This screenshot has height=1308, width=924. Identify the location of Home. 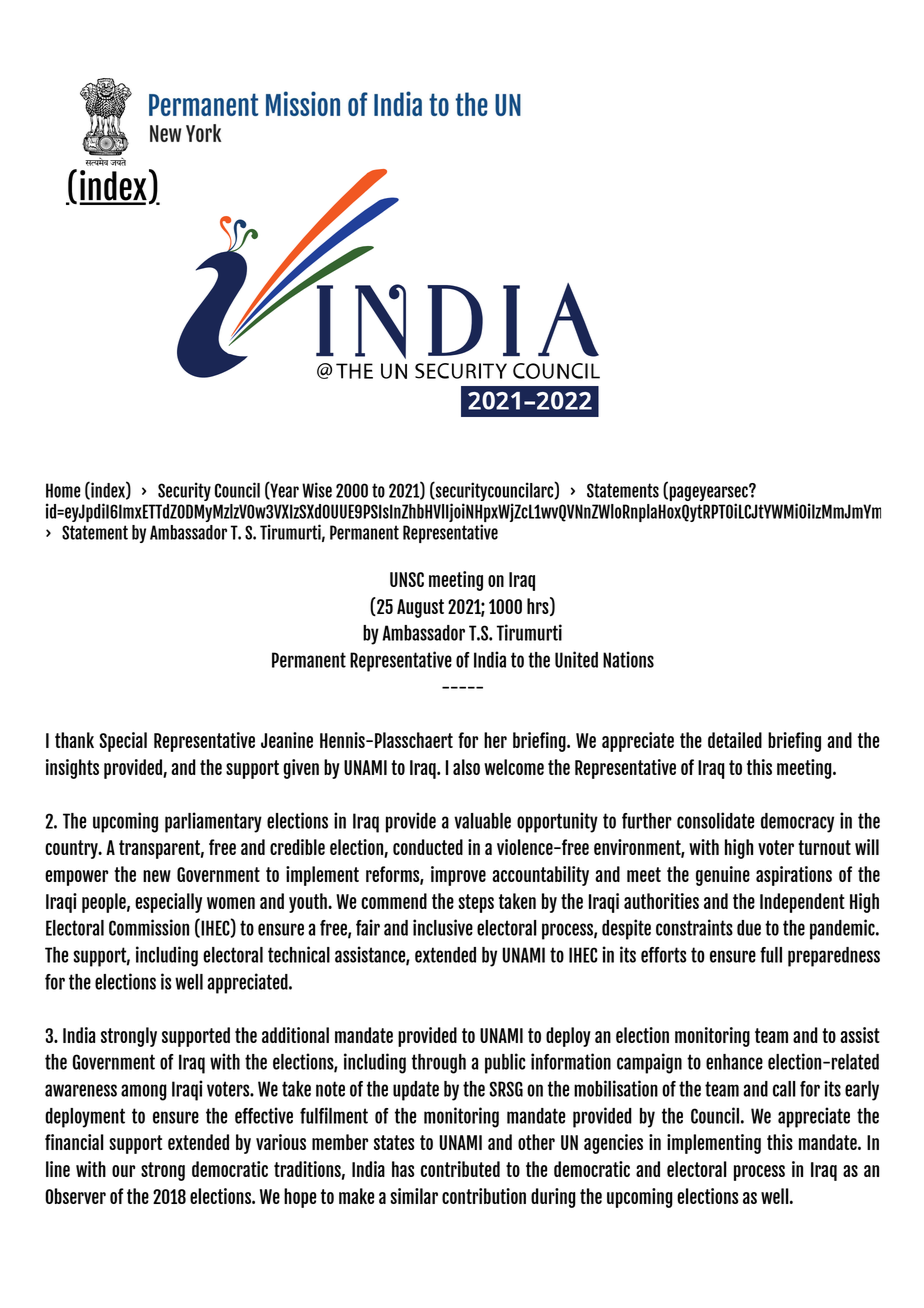
(63, 490).
